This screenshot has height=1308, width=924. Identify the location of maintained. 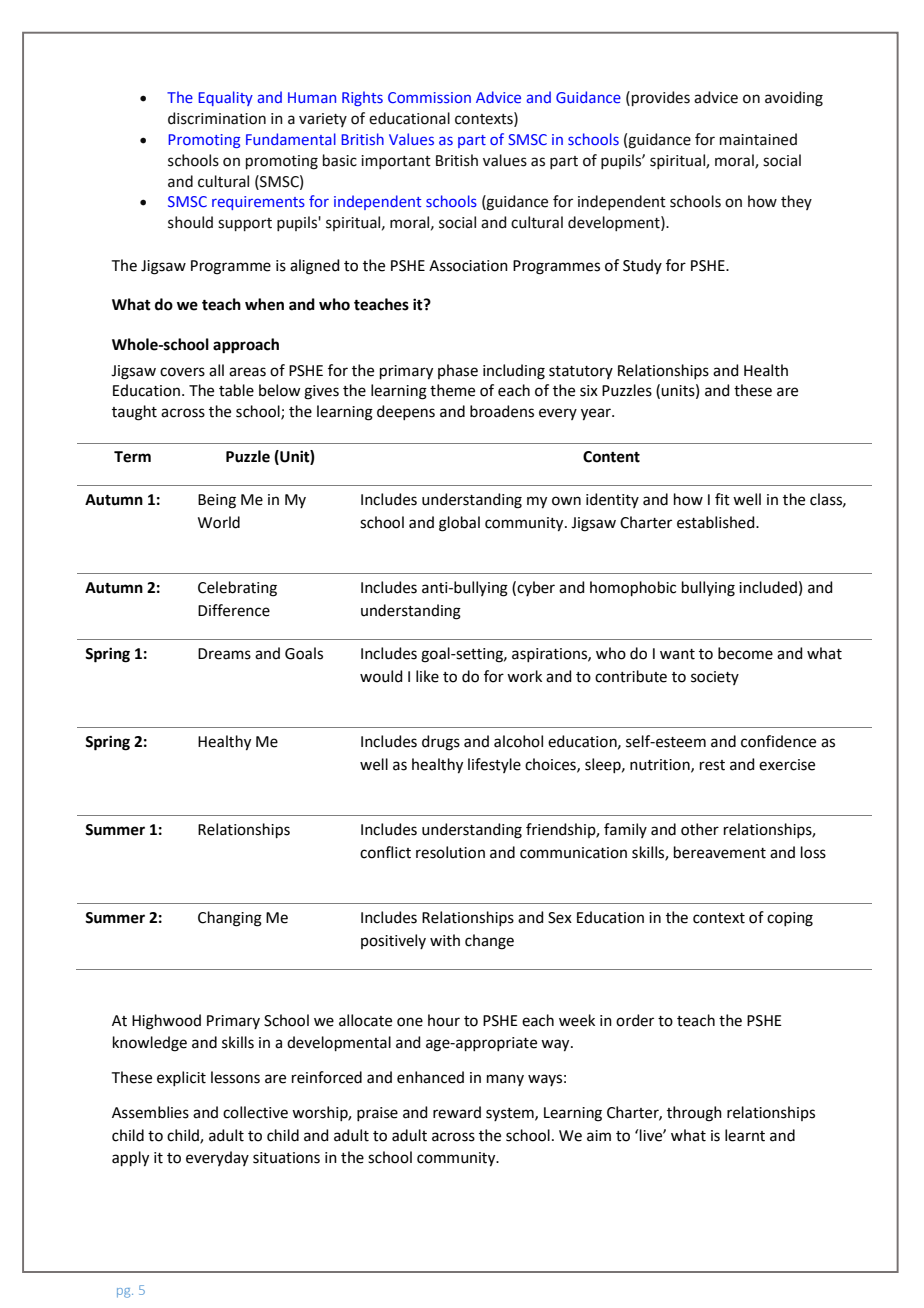
(758, 139).
